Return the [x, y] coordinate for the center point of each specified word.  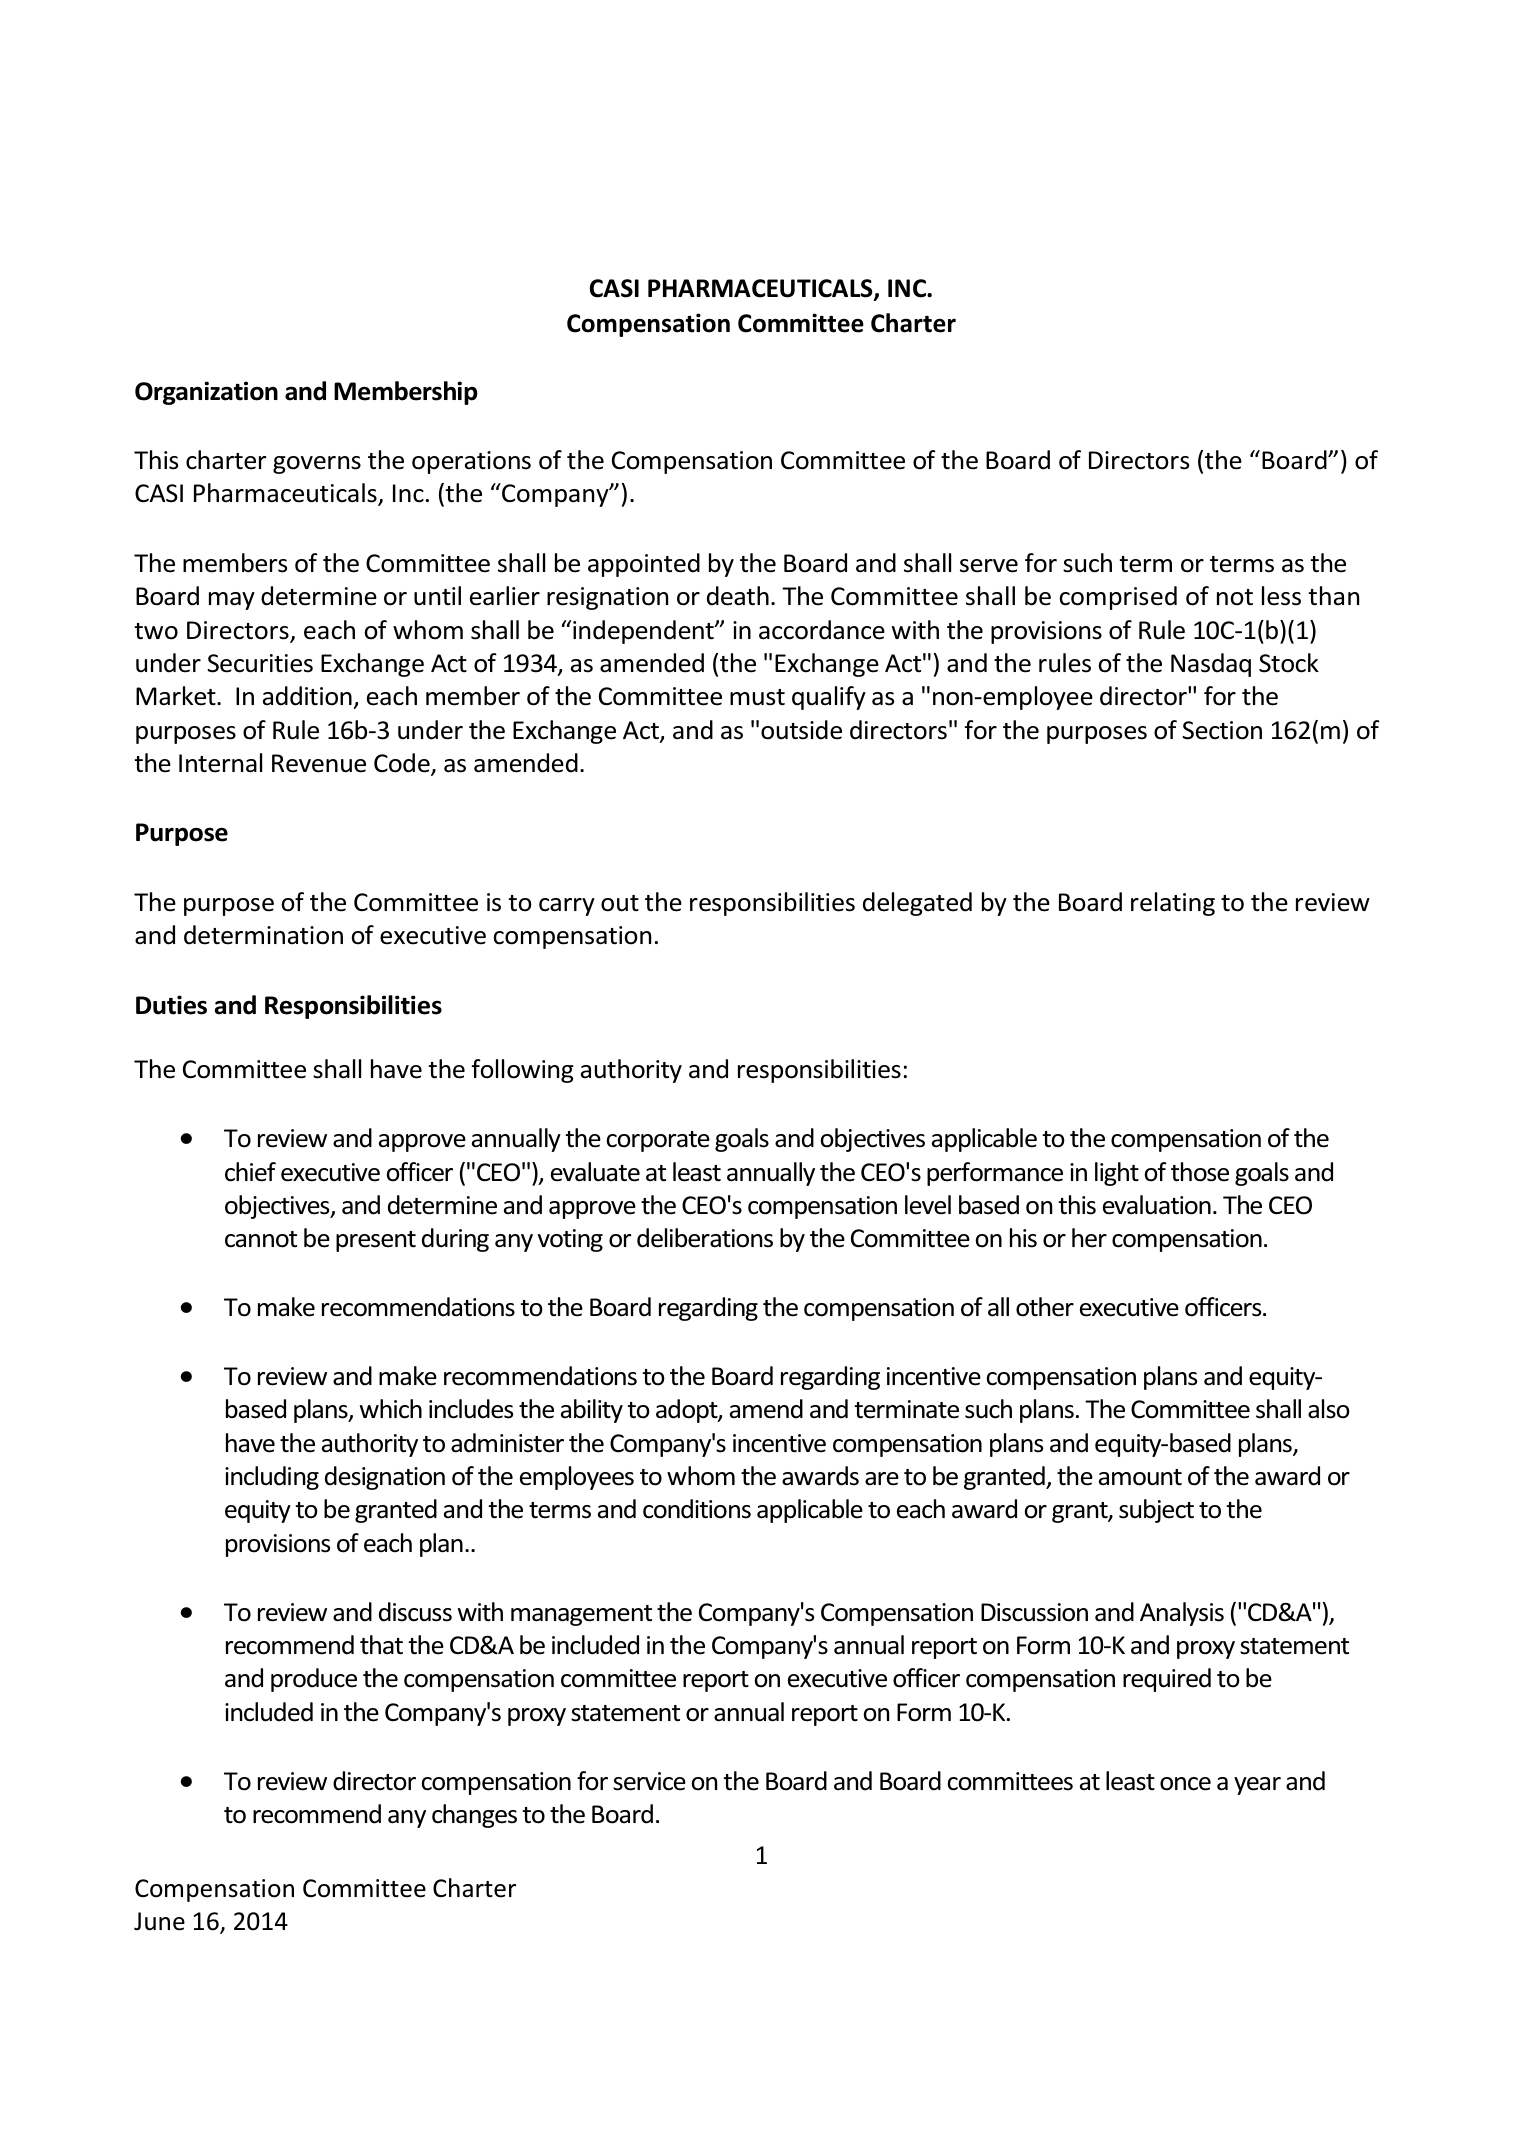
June [159, 1921]
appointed [644, 565]
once [1185, 1784]
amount [1140, 1477]
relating [1173, 904]
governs [317, 465]
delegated [917, 904]
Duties [171, 1005]
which [391, 1409]
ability [592, 1411]
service [649, 1781]
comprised [1118, 598]
